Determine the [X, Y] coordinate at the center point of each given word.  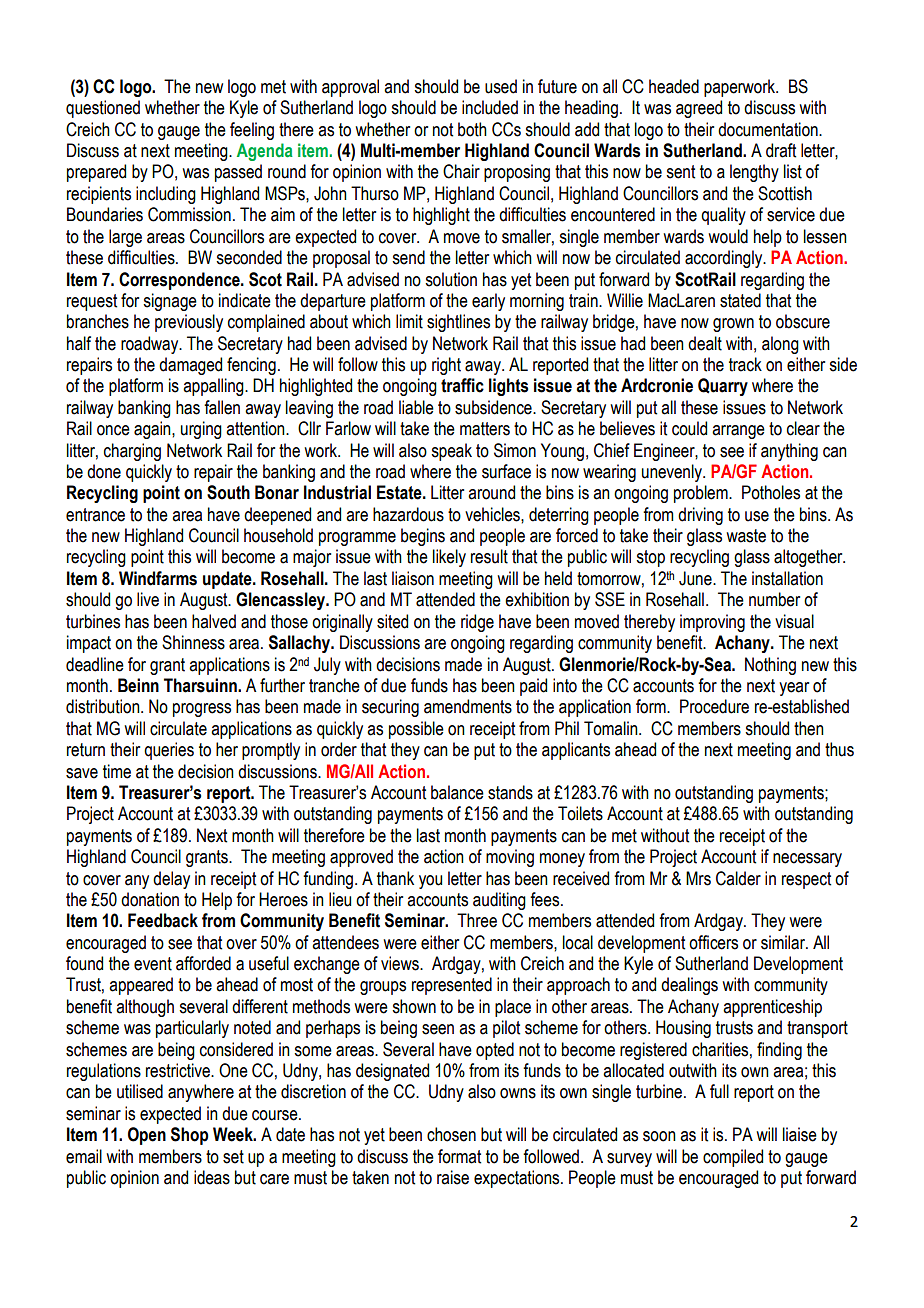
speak [451, 452]
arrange [738, 432]
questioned [103, 109]
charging [132, 452]
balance [457, 792]
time [117, 771]
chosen [451, 1134]
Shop [190, 1136]
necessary [807, 860]
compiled [733, 1158]
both [472, 129]
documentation [769, 129]
